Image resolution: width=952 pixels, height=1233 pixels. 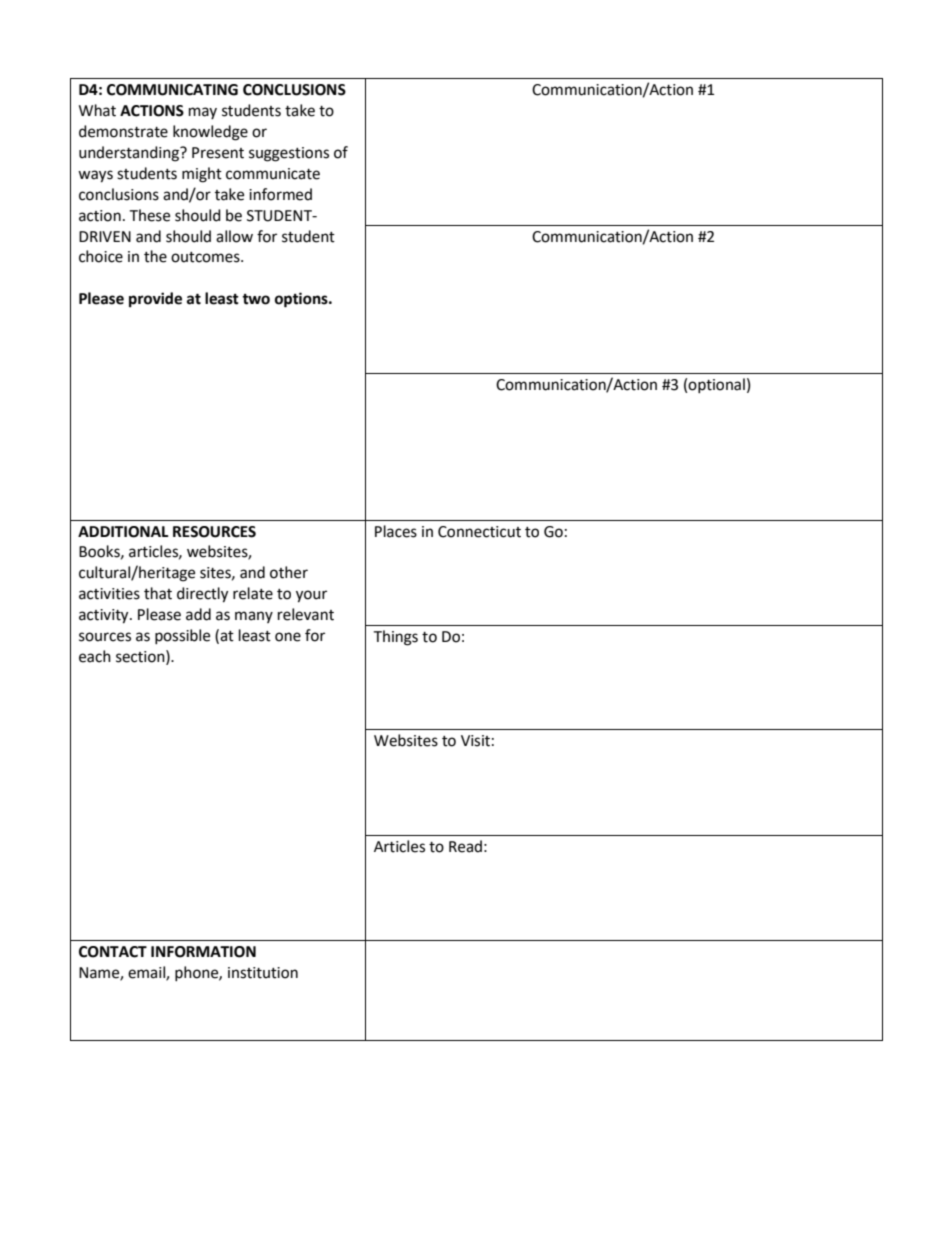 What do you see at coordinates (289, 154) in the screenshot?
I see `suggestions` at bounding box center [289, 154].
